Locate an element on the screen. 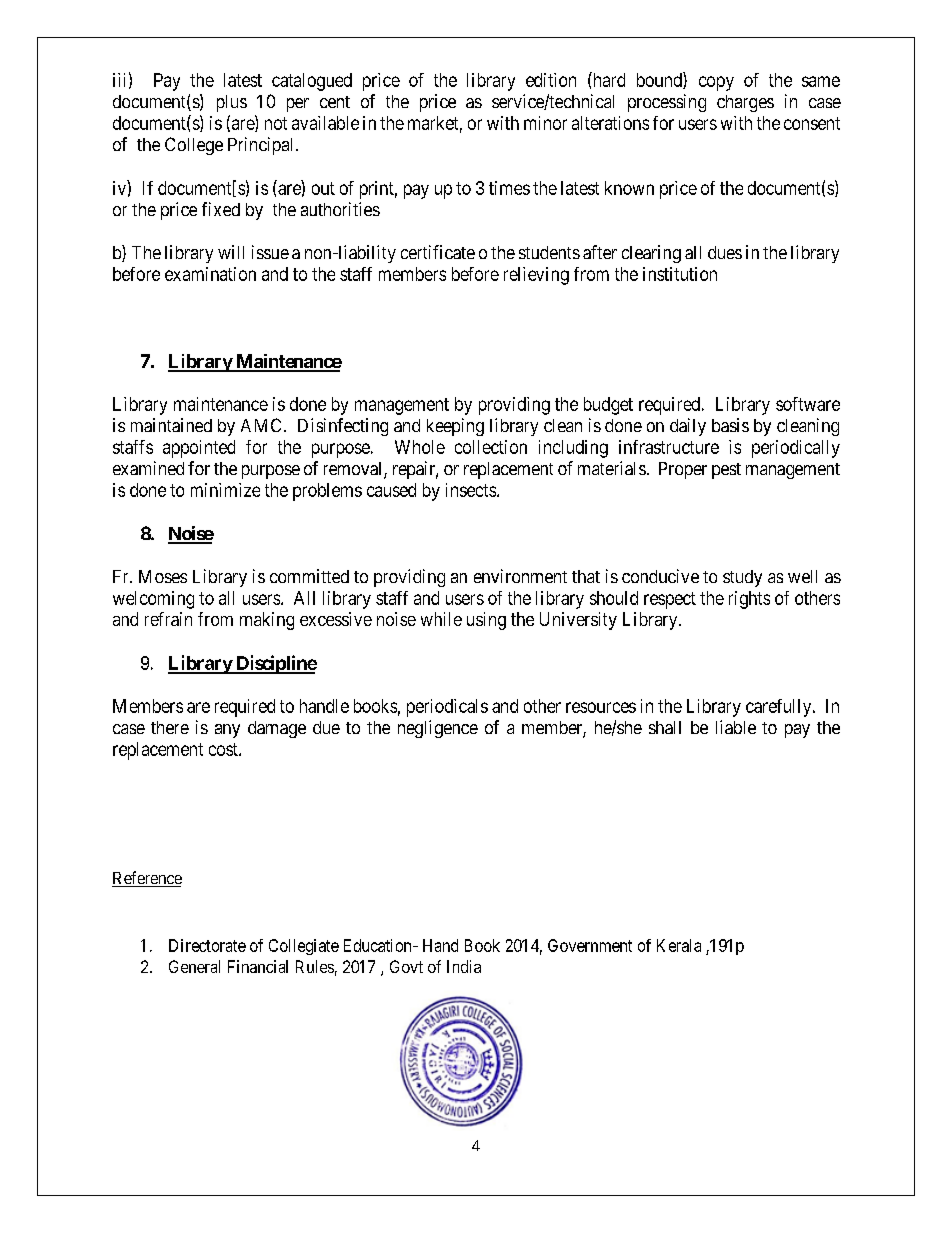  charges is located at coordinates (745, 103).
